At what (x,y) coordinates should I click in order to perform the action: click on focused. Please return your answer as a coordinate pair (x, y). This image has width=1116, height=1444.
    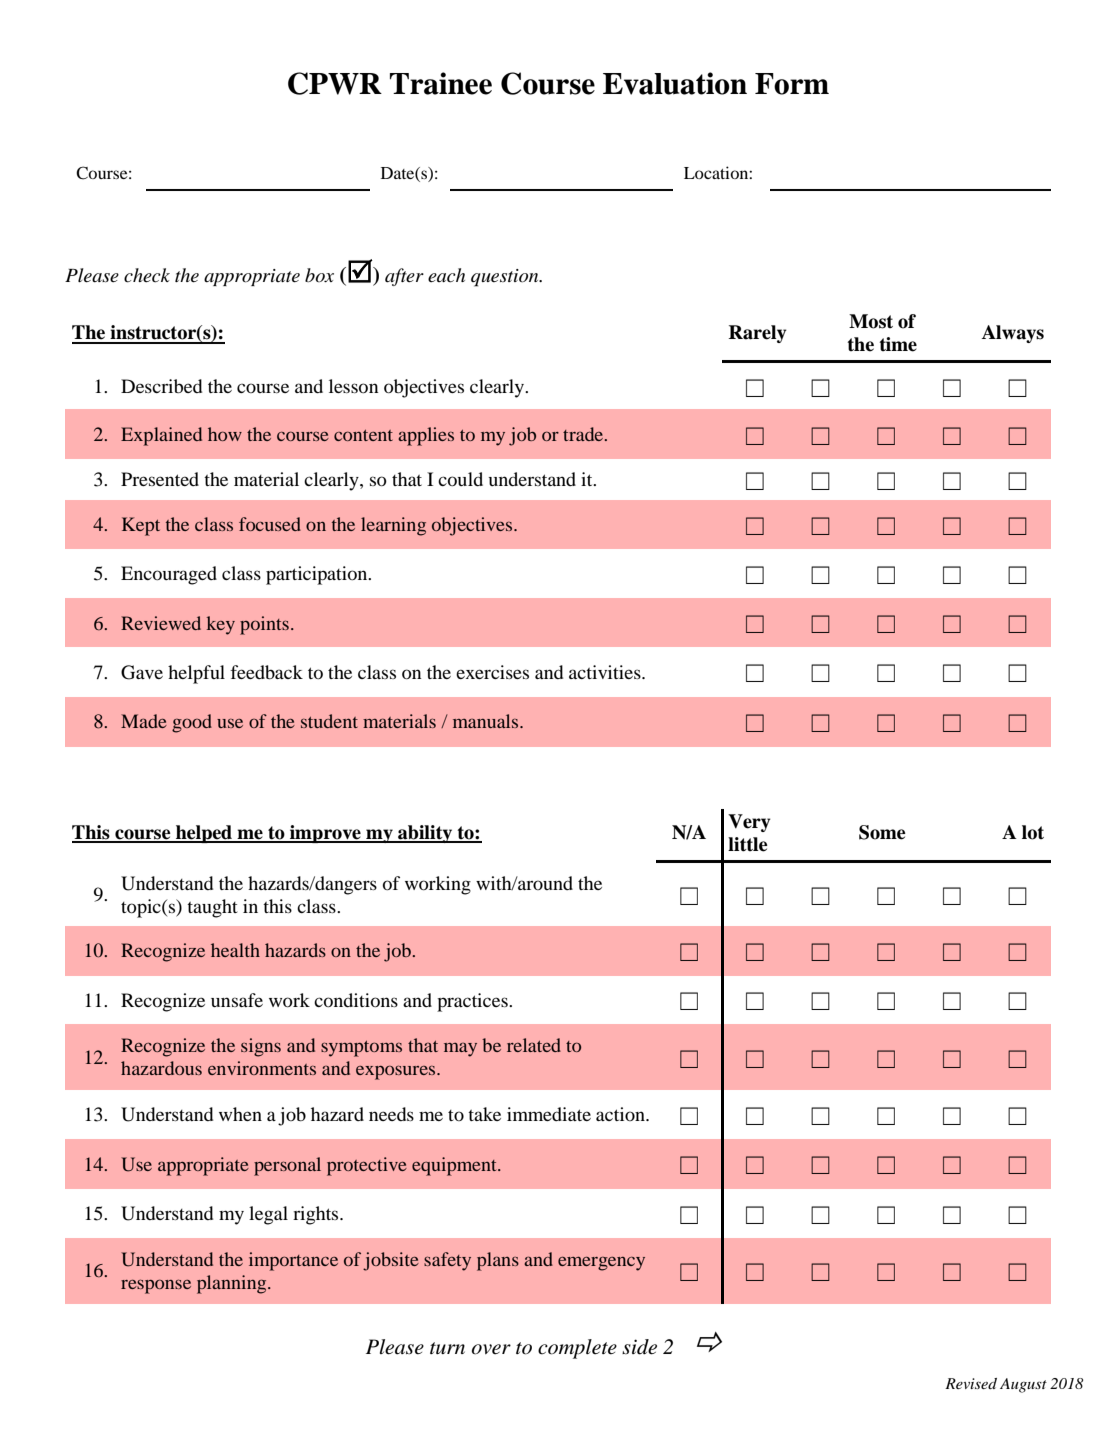
    Looking at the image, I should click on (270, 524).
